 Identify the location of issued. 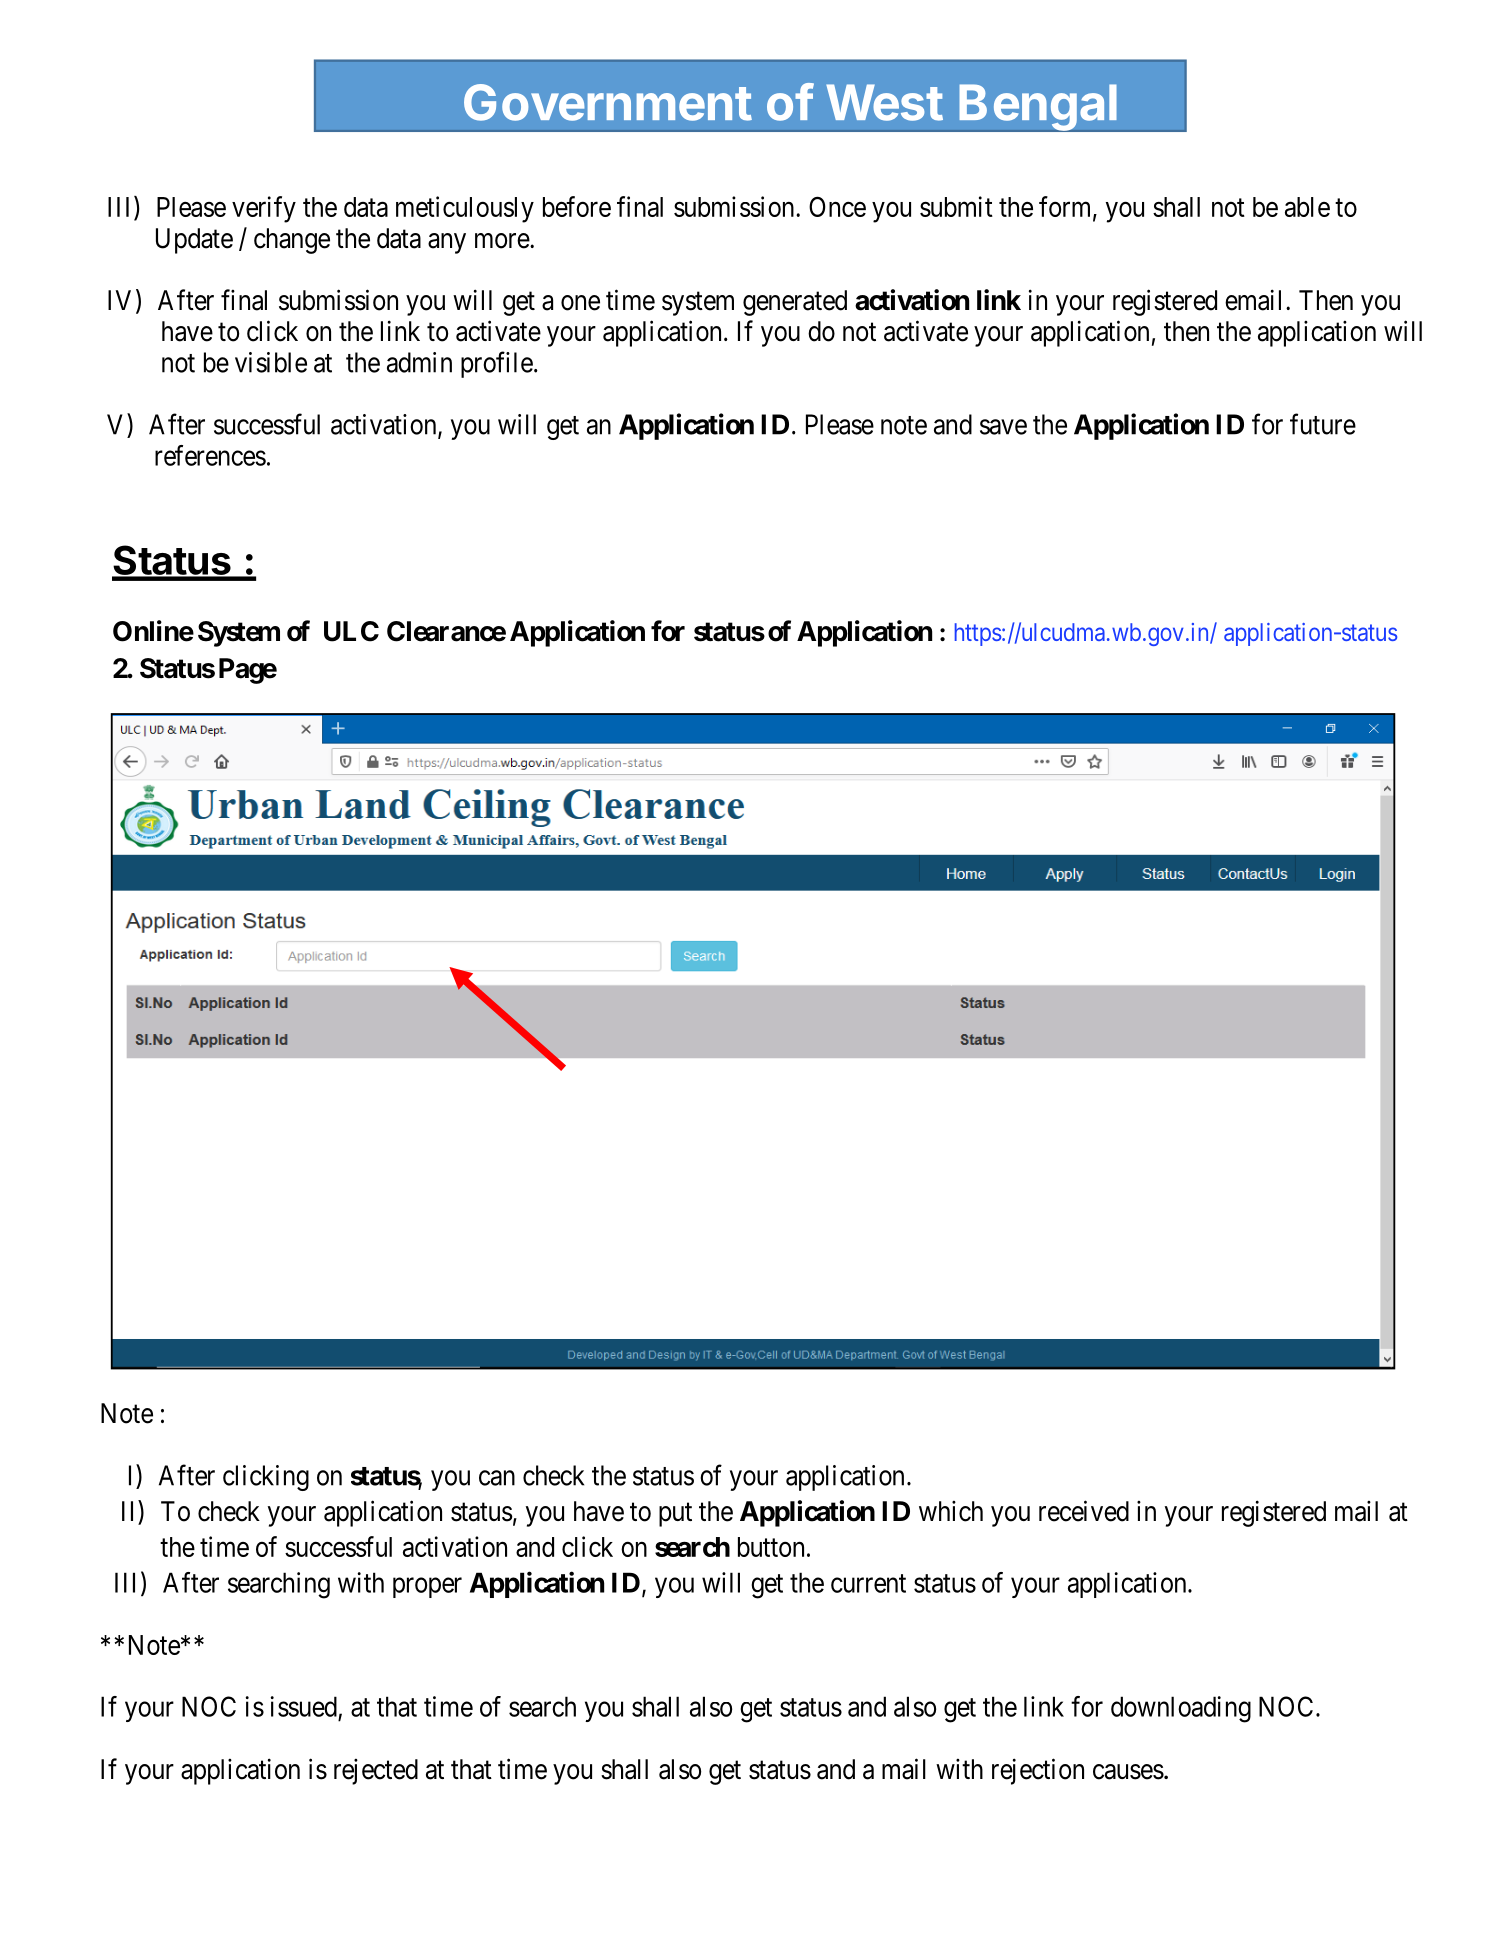
(304, 1706).
